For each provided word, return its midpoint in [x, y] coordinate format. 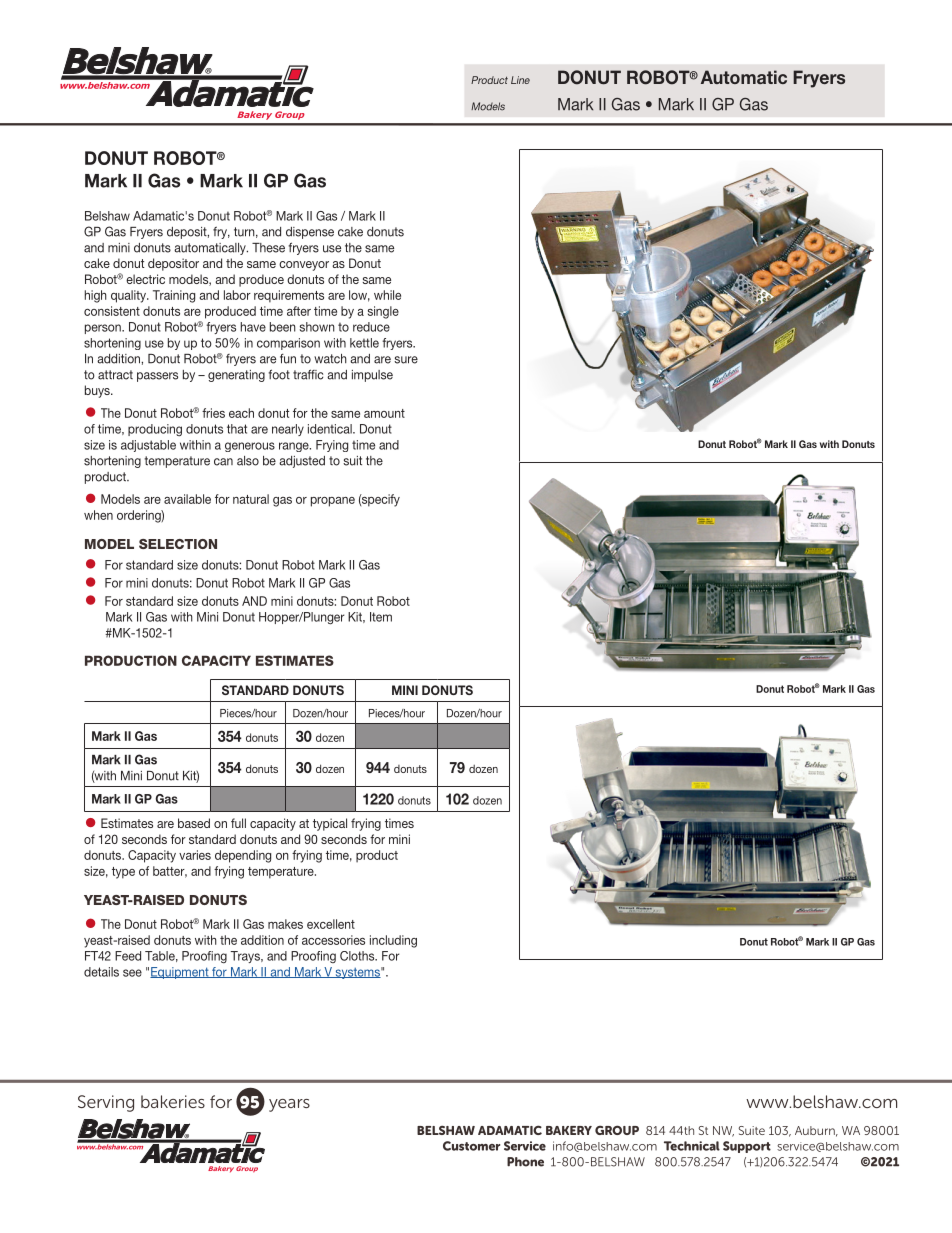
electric [145, 279]
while [387, 295]
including [393, 941]
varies [195, 855]
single [383, 312]
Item [381, 617]
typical [330, 824]
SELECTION [178, 544]
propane [333, 502]
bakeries [173, 1101]
